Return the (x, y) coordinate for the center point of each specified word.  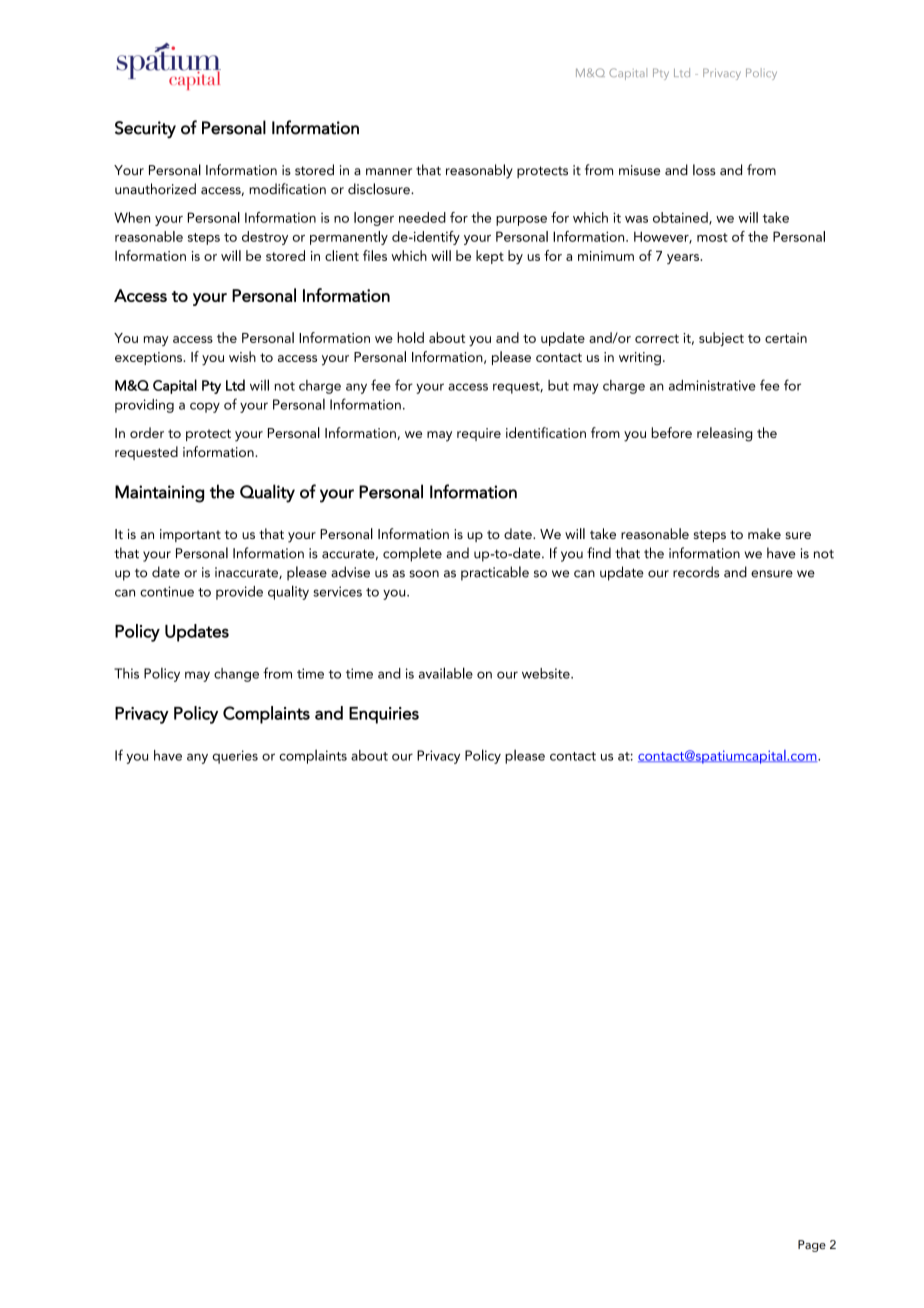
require (479, 434)
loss (704, 170)
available (446, 673)
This (126, 673)
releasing (725, 434)
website (547, 673)
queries (235, 757)
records (696, 572)
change (236, 675)
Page (812, 1246)
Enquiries (384, 715)
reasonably (479, 171)
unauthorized (155, 189)
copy (205, 407)
